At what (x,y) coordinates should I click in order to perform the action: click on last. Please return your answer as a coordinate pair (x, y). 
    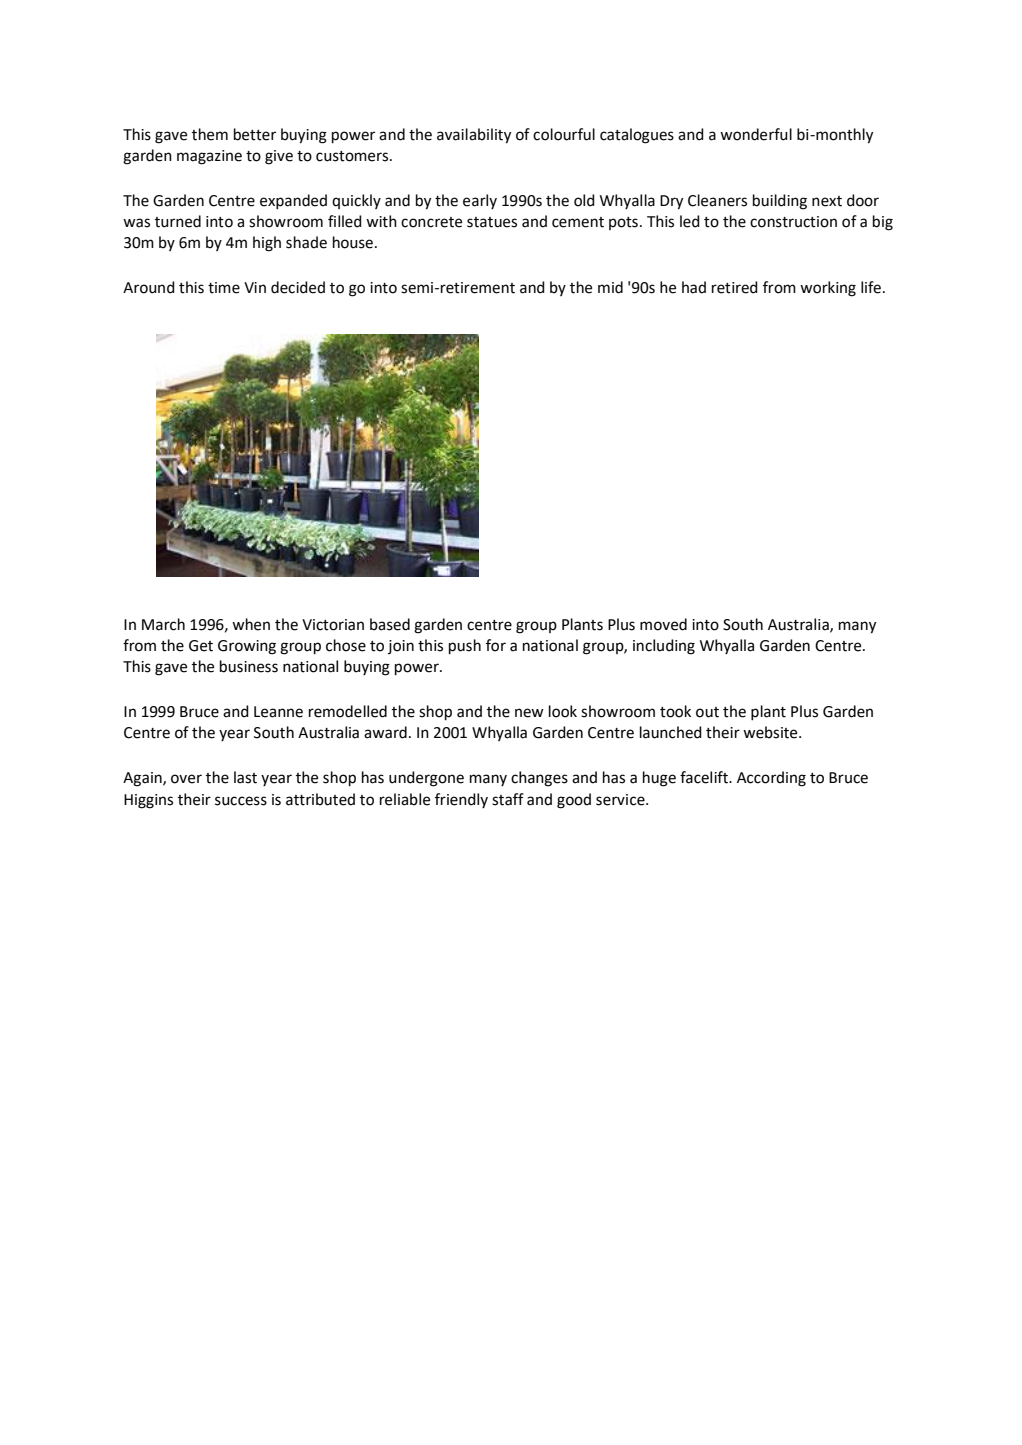
    Looking at the image, I should click on (245, 777).
